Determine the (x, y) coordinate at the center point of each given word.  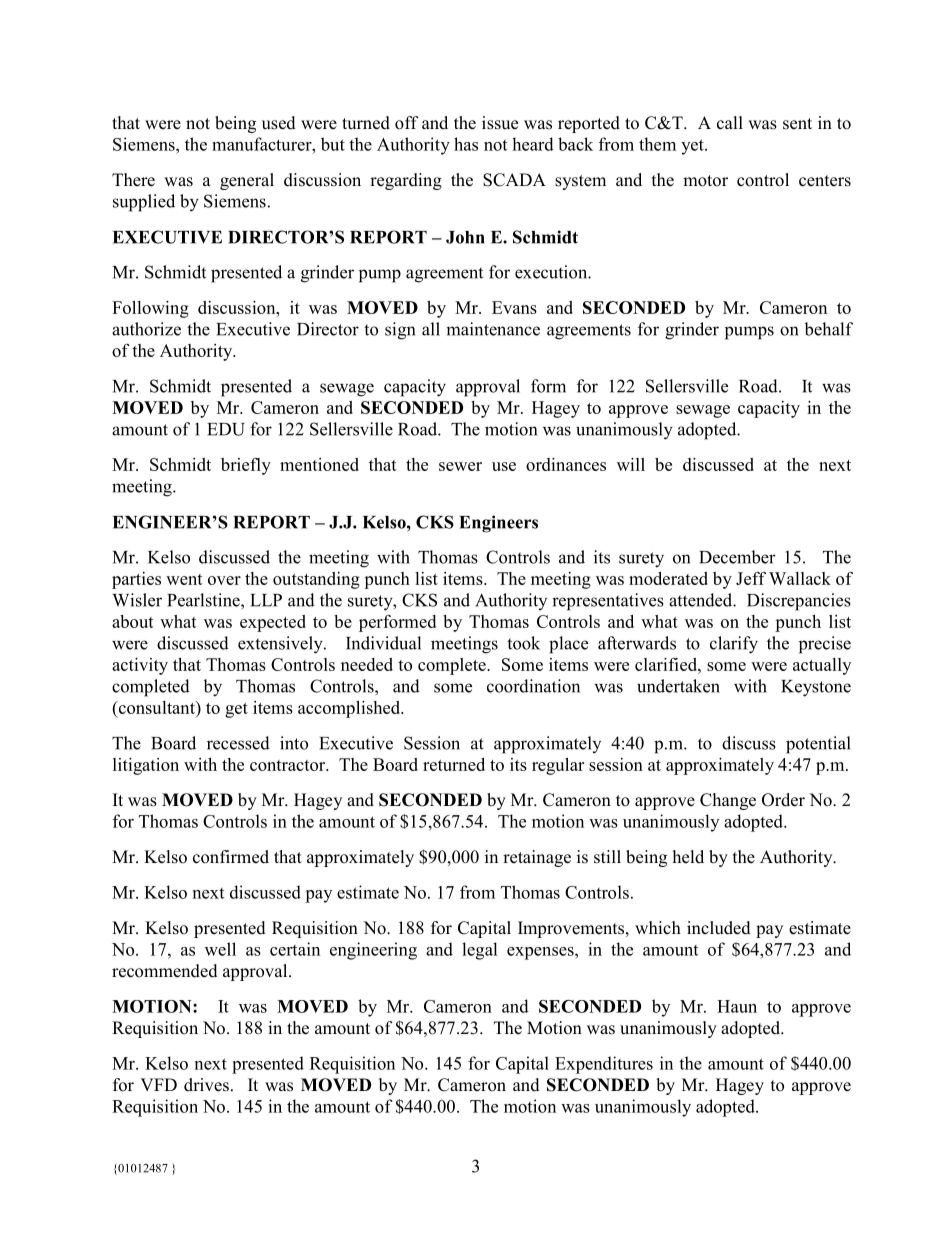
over (224, 580)
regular (558, 766)
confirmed (231, 857)
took (523, 643)
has (466, 144)
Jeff (751, 578)
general (247, 181)
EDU (226, 429)
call (730, 123)
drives (206, 1085)
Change (728, 801)
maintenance (493, 329)
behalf (829, 329)
